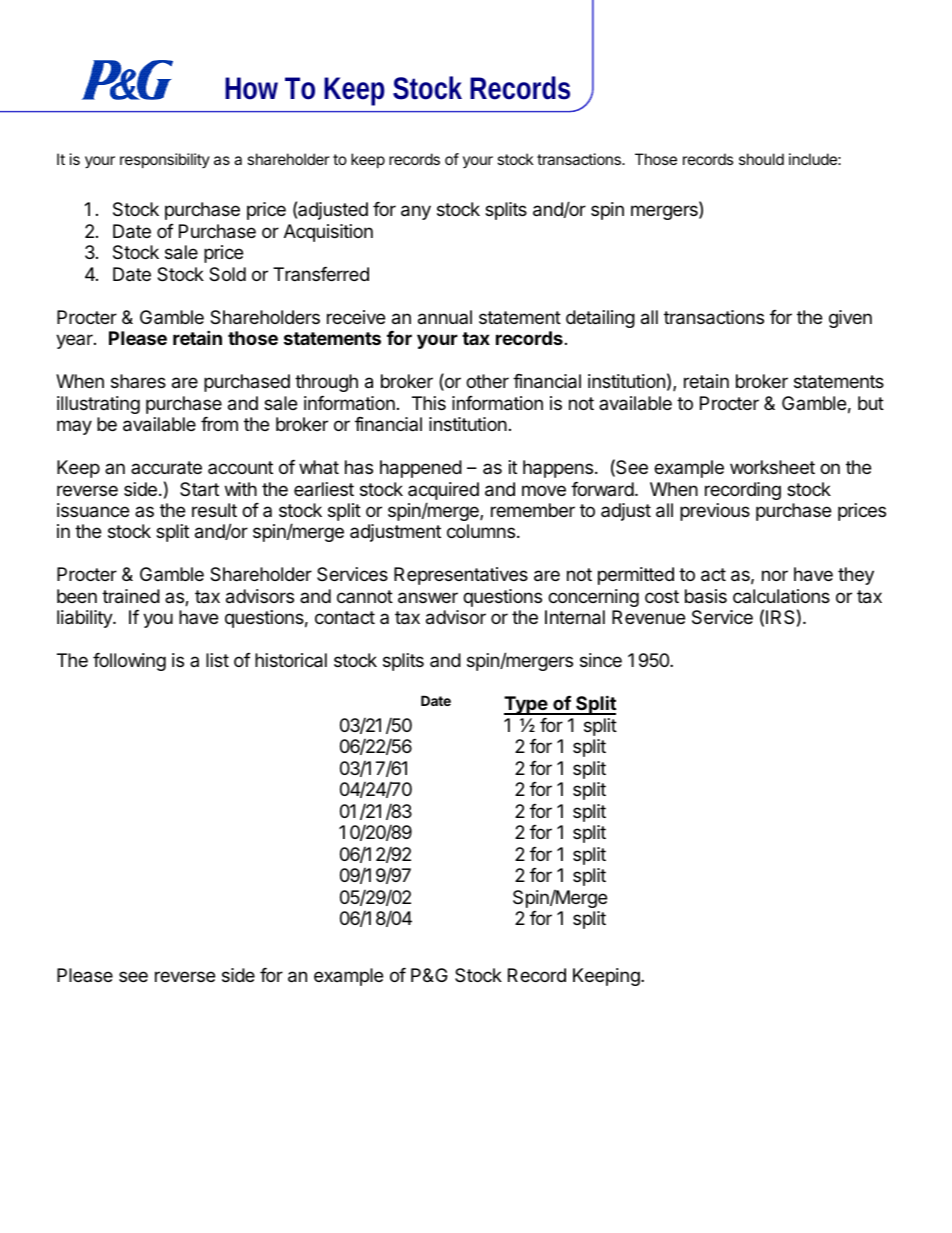  I want to click on This, so click(429, 403).
